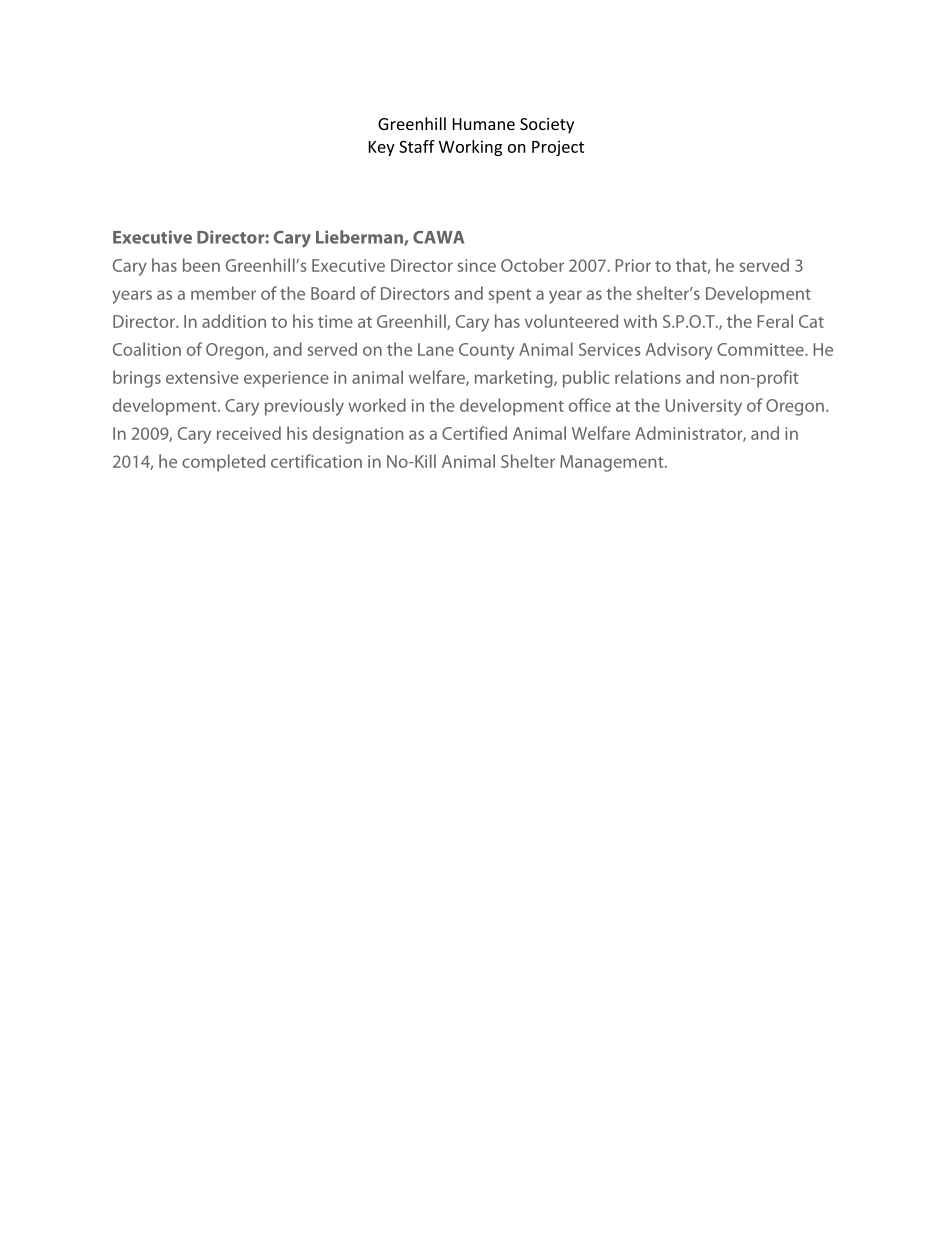 This page has width=952, height=1233. What do you see at coordinates (223, 463) in the page?
I see `completed` at bounding box center [223, 463].
